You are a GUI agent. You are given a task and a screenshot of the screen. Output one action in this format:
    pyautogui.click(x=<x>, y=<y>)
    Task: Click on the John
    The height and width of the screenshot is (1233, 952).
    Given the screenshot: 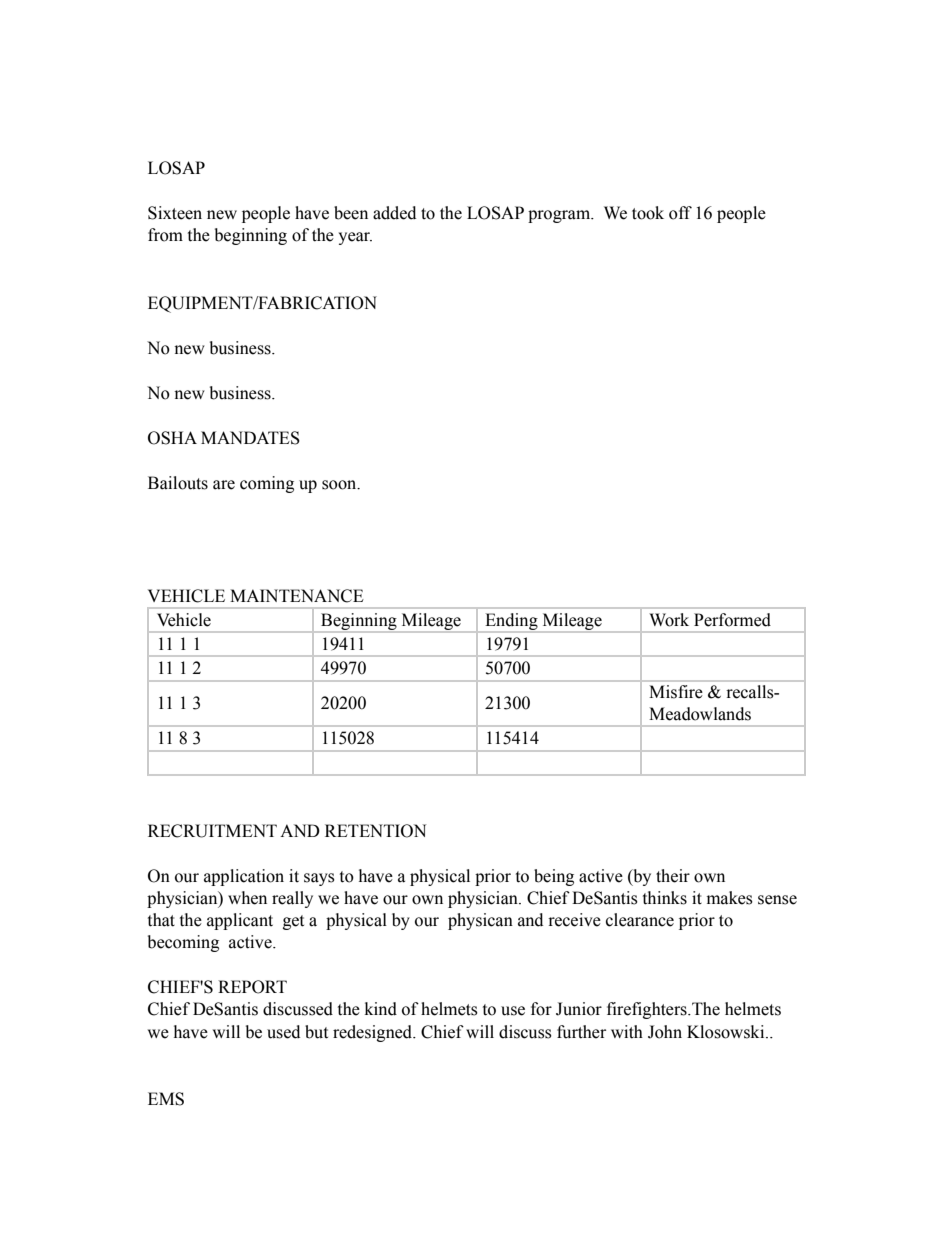 What is the action you would take?
    pyautogui.click(x=665, y=1032)
